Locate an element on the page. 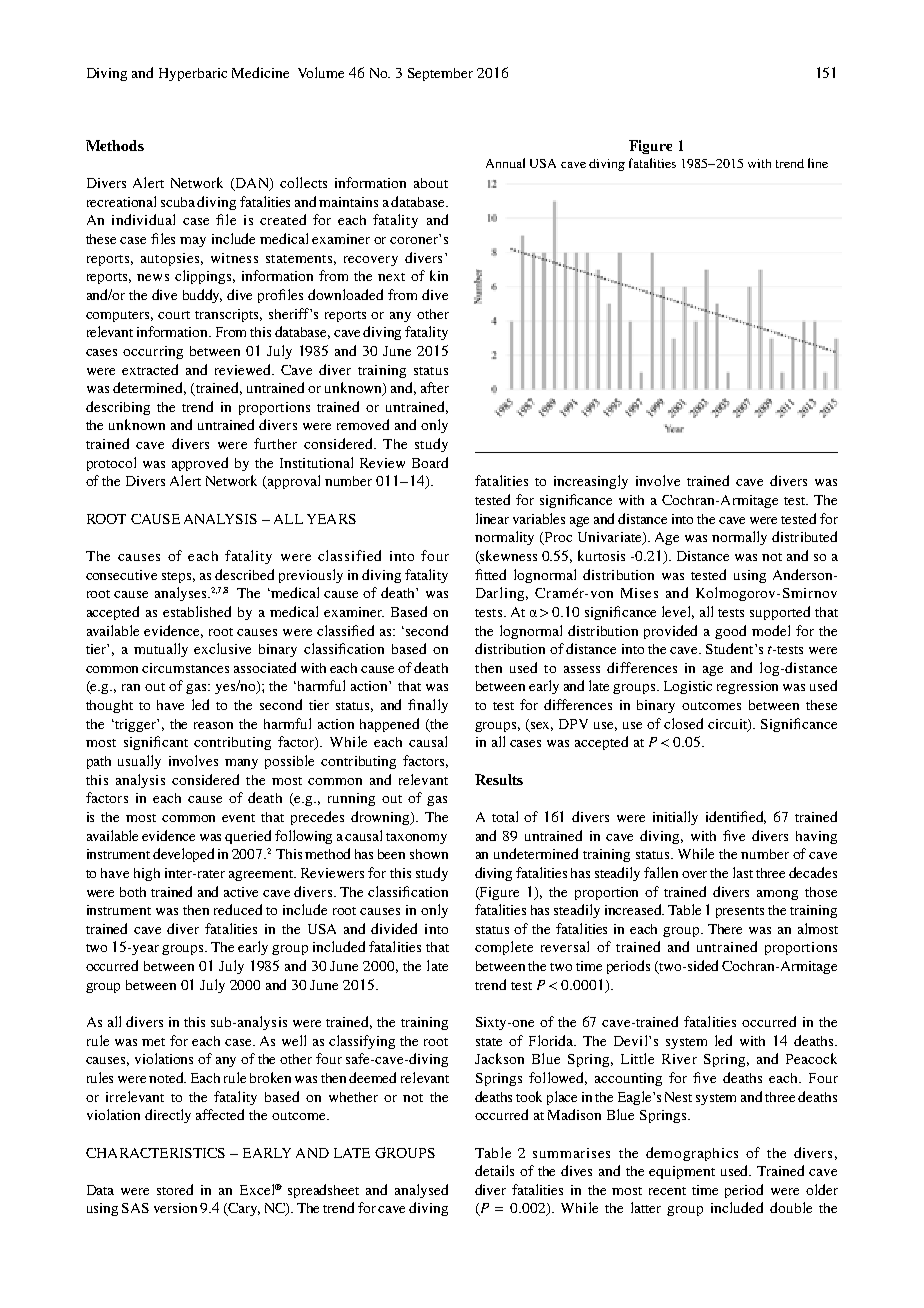  mutually is located at coordinates (161, 650).
